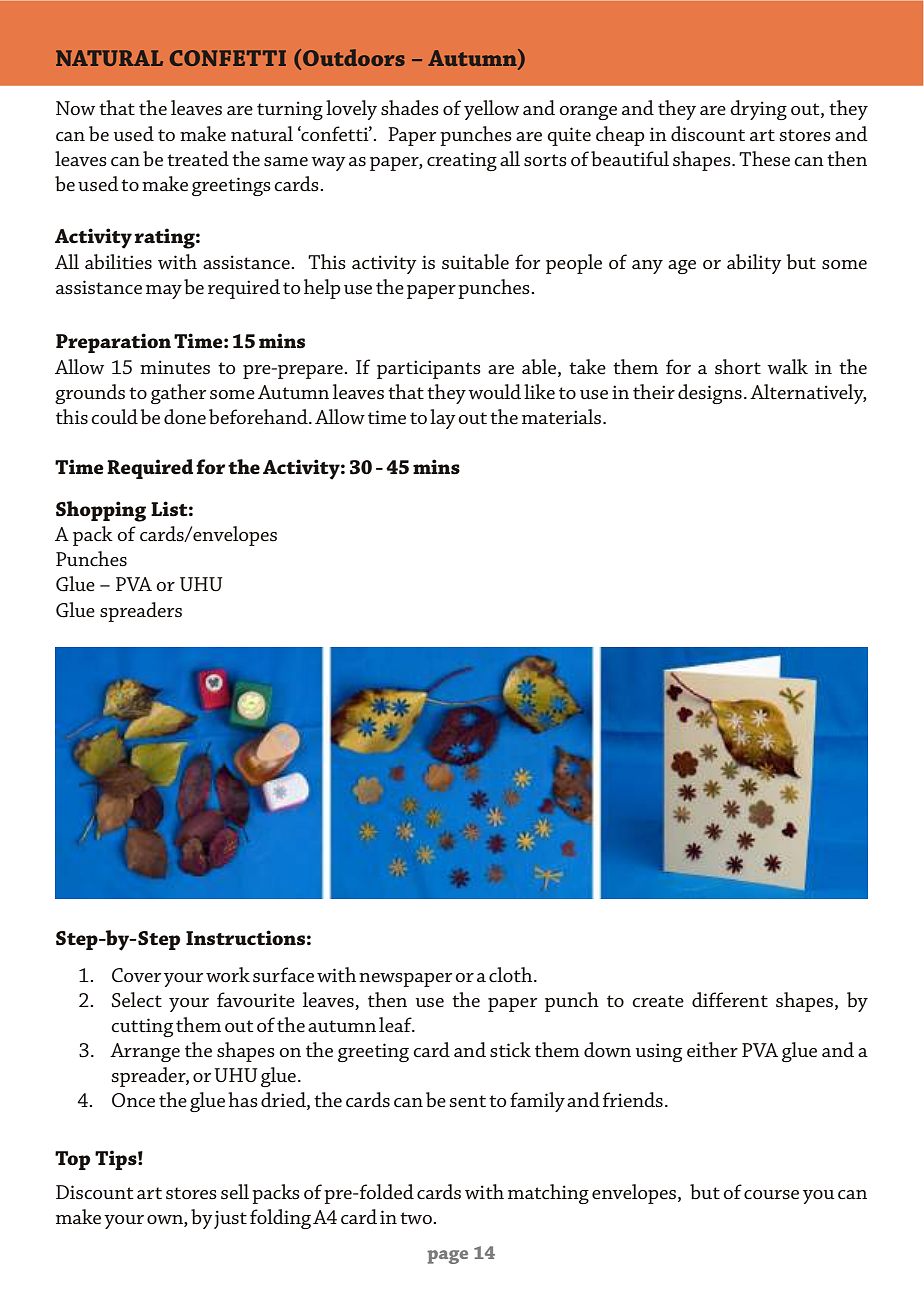  Describe the element at coordinates (429, 369) in the image. I see `participants` at that location.
